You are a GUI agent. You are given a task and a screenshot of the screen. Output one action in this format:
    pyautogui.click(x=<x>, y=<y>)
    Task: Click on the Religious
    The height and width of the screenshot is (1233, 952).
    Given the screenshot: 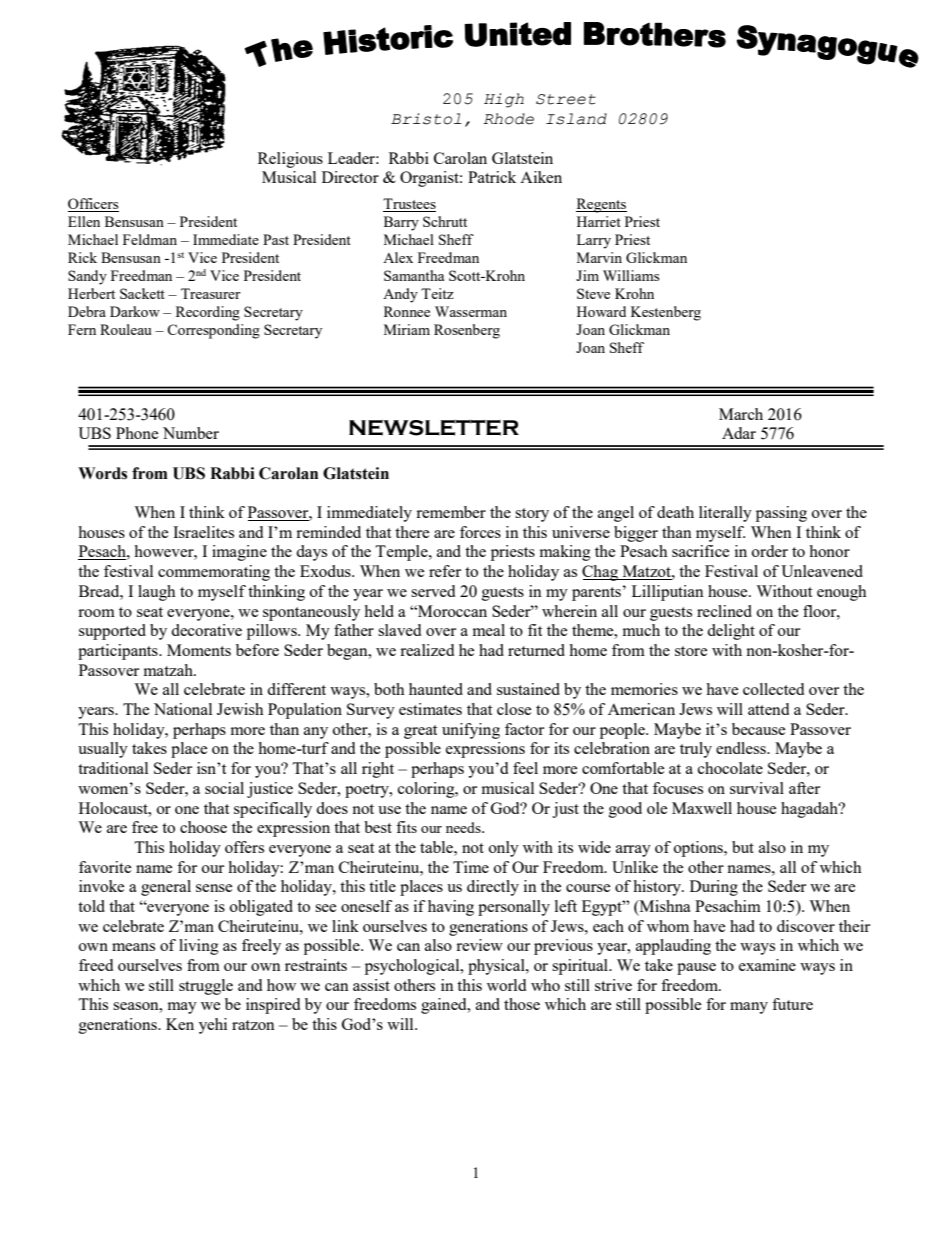 What is the action you would take?
    pyautogui.click(x=290, y=160)
